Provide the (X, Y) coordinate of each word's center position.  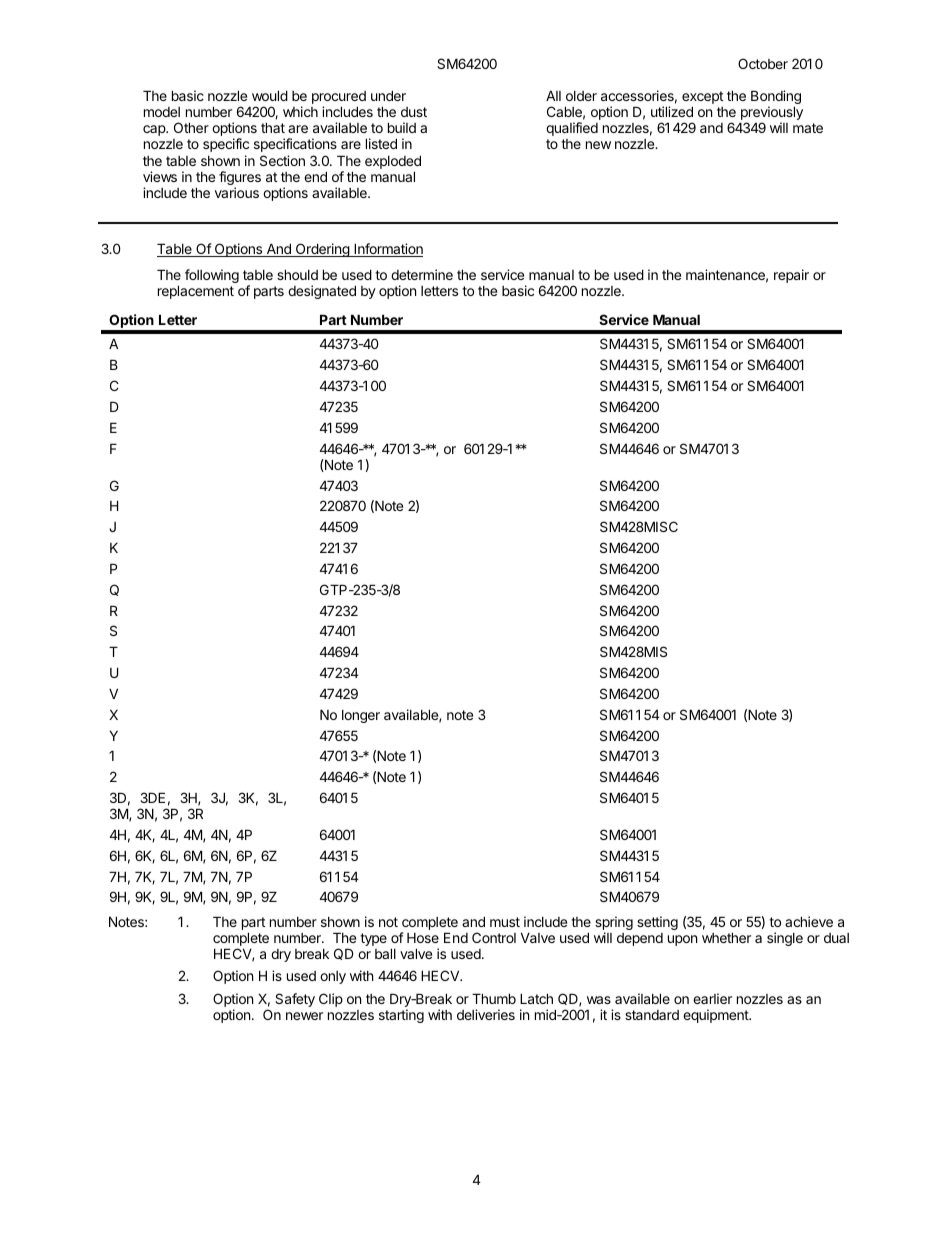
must (505, 922)
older (581, 96)
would (270, 95)
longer (361, 716)
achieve (809, 921)
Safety (295, 1000)
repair (791, 276)
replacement (196, 292)
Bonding (776, 98)
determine (422, 274)
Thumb (494, 998)
